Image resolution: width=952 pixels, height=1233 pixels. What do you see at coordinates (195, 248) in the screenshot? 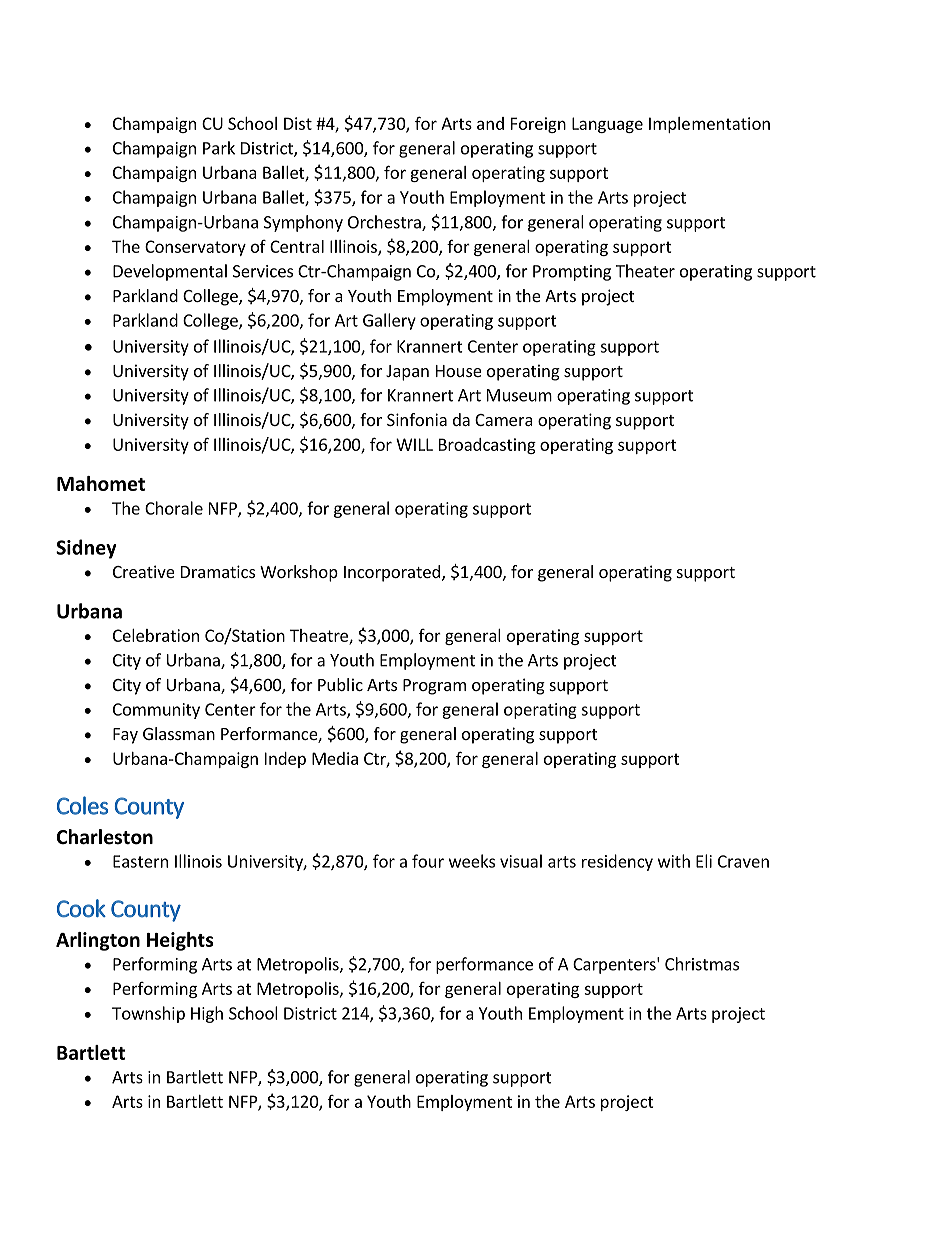
I see `Conservatory` at bounding box center [195, 248].
